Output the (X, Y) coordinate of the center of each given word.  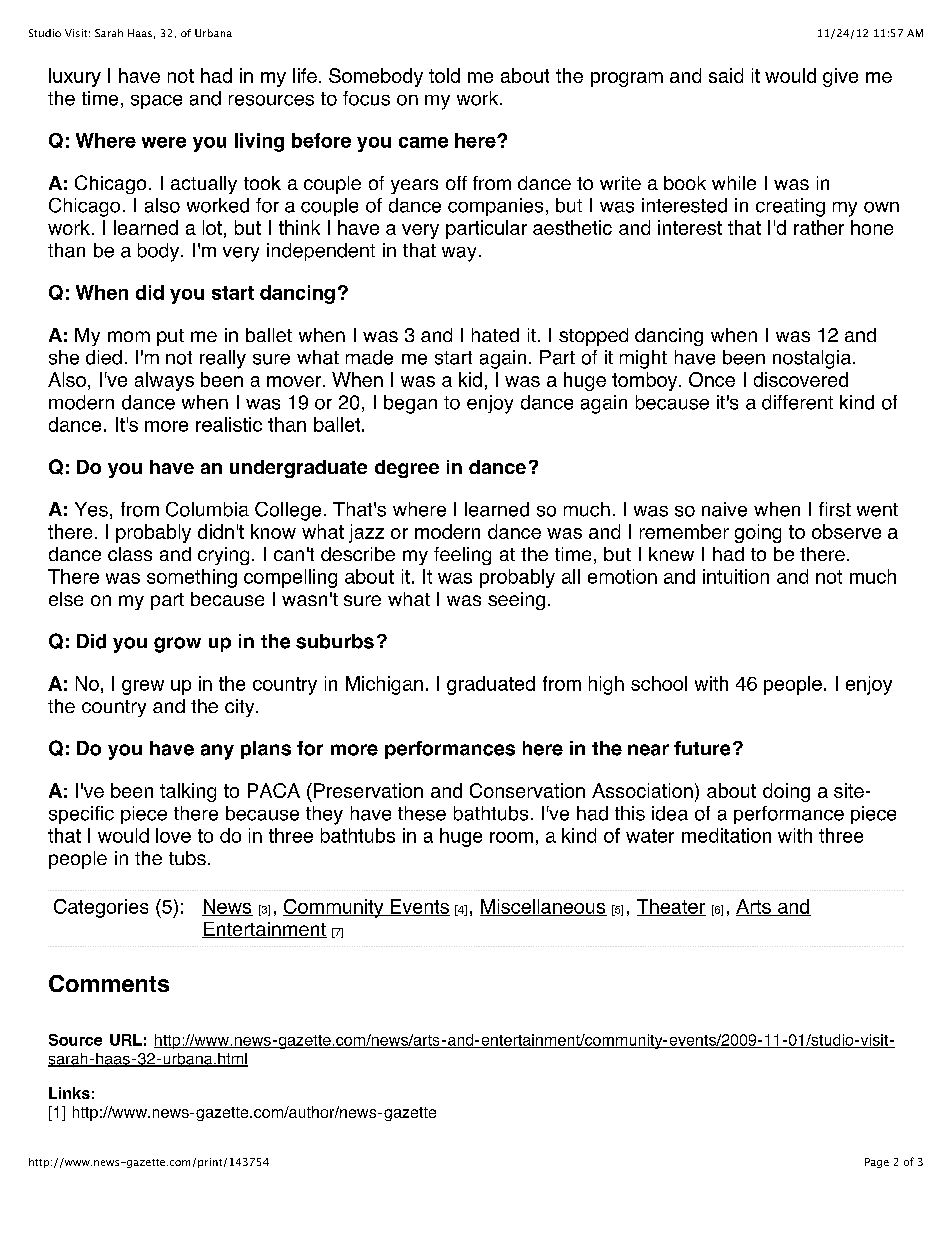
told (444, 75)
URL (126, 1040)
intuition (736, 576)
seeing (516, 601)
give (840, 77)
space (156, 102)
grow (177, 645)
